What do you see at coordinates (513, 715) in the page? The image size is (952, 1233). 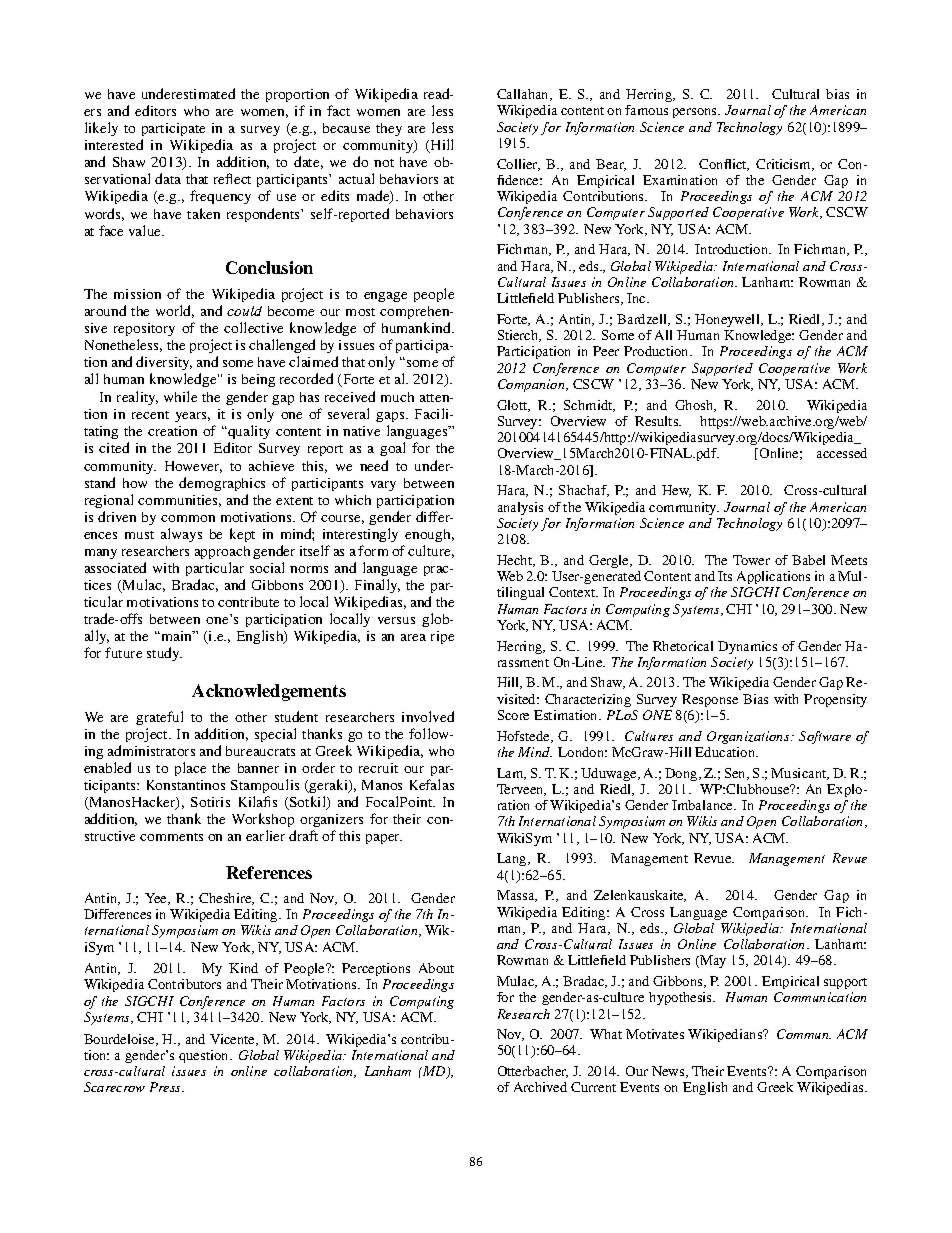 I see `Score` at bounding box center [513, 715].
